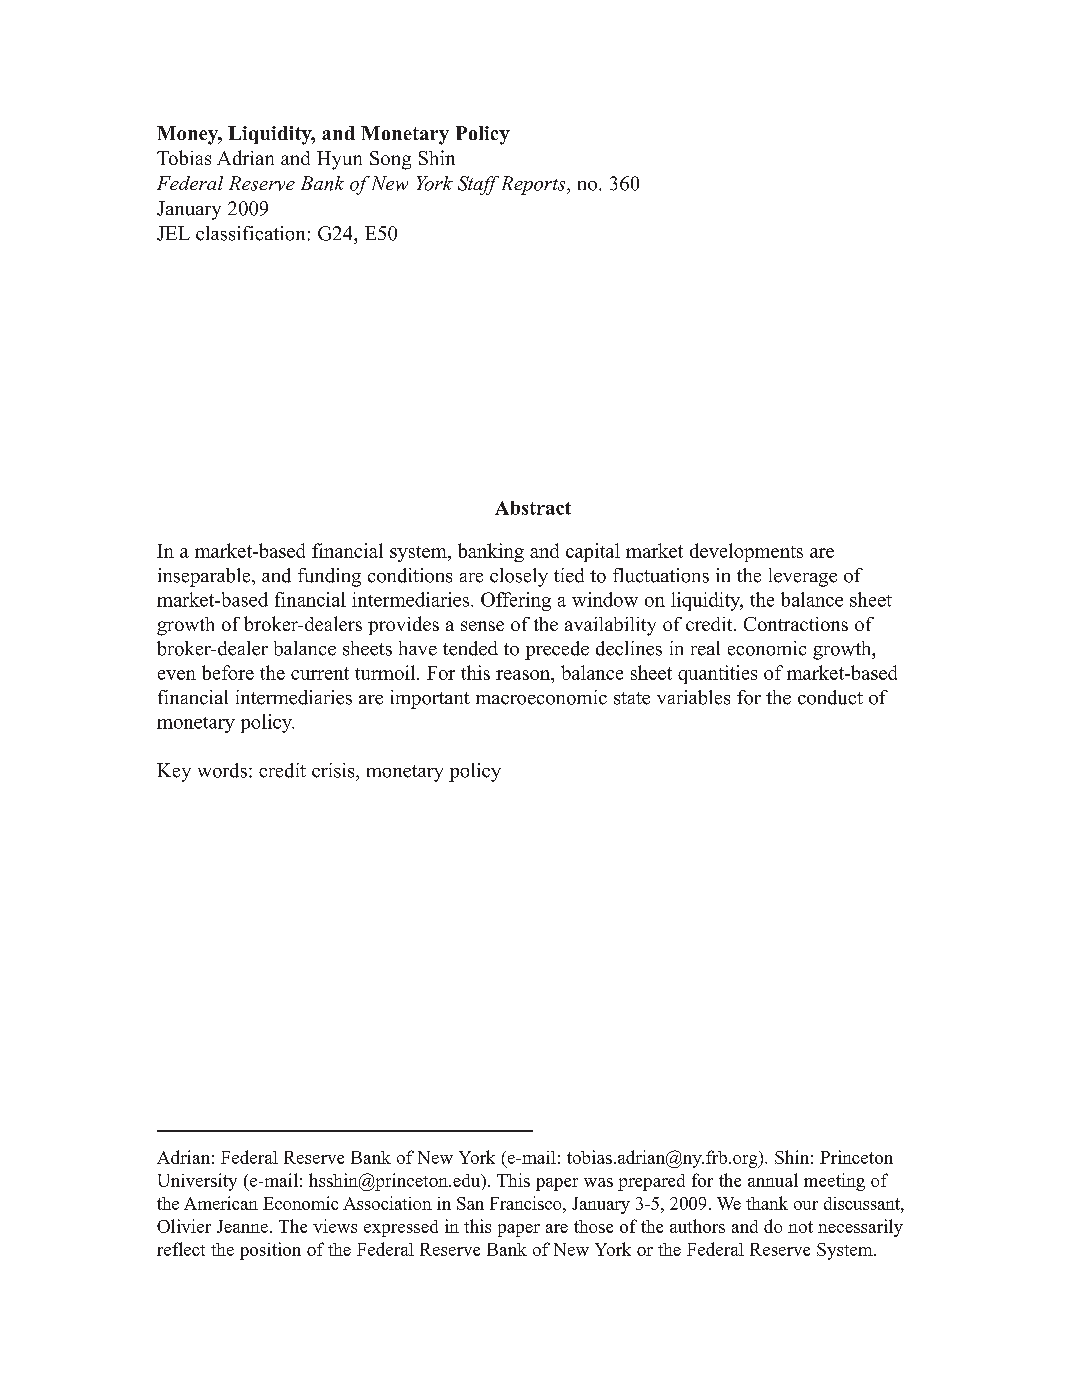 The width and height of the document is (1066, 1380). I want to click on conduct, so click(830, 697).
